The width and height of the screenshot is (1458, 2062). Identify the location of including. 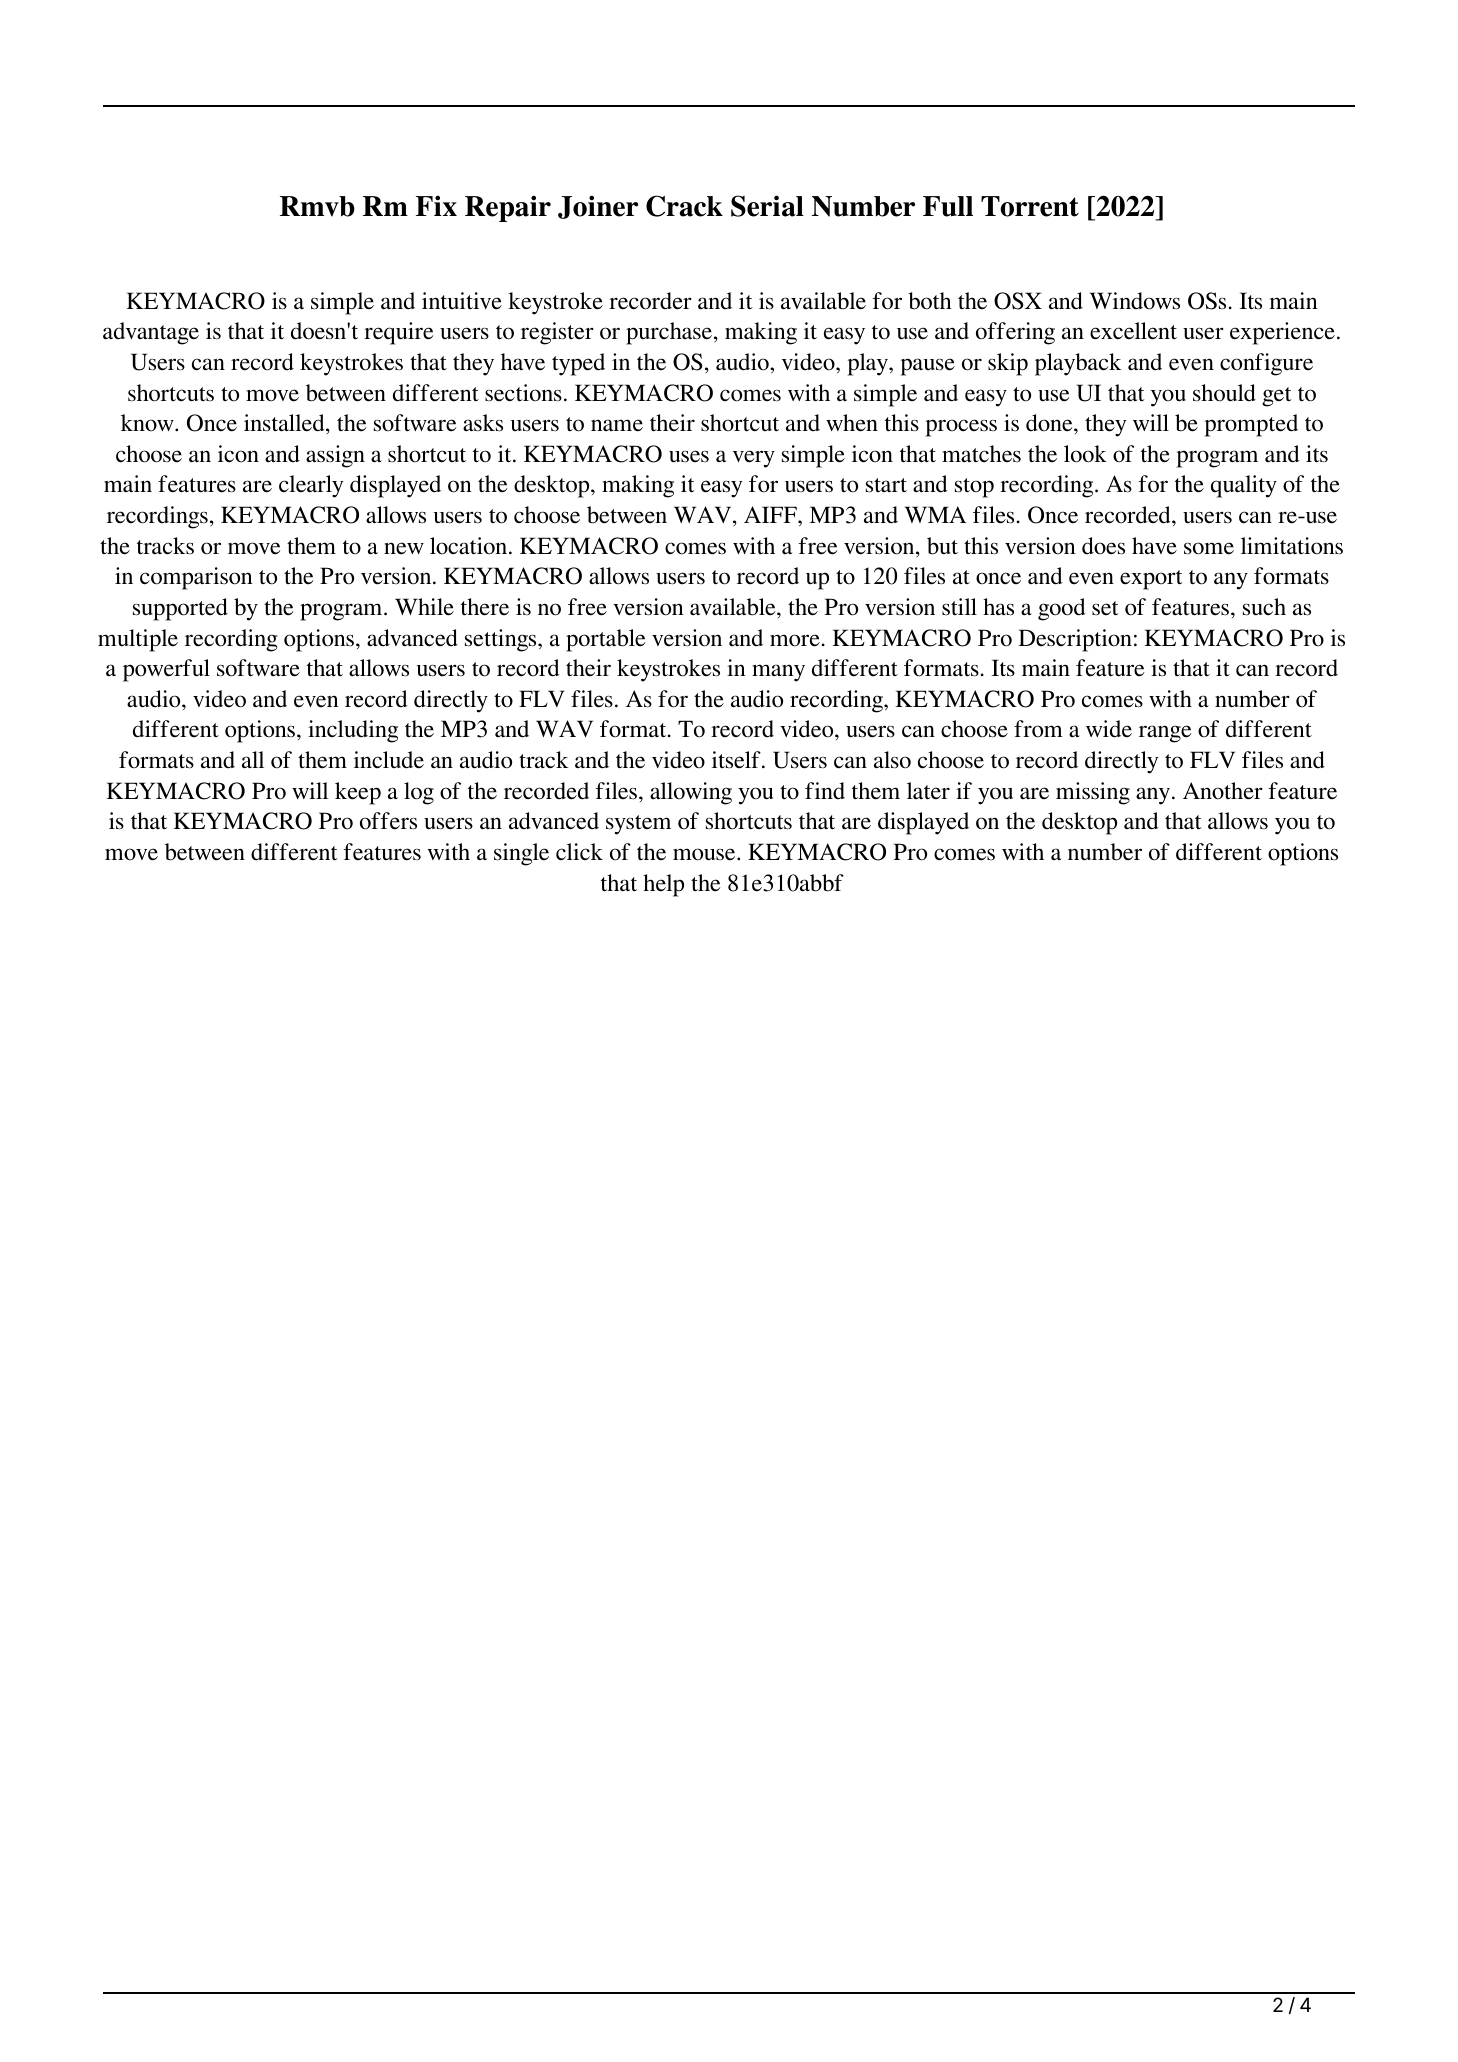
(353, 731).
